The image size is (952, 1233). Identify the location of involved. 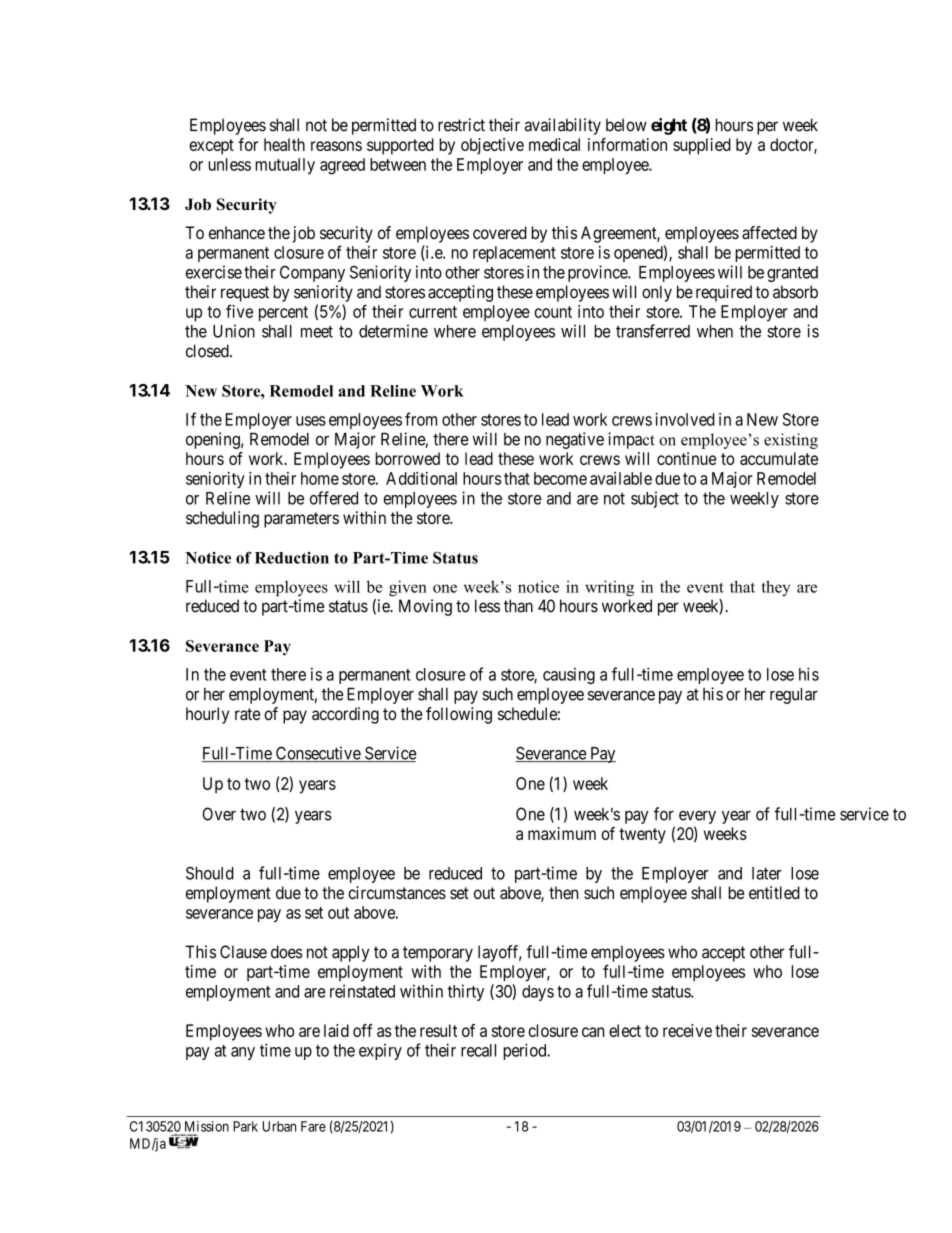
(685, 419).
